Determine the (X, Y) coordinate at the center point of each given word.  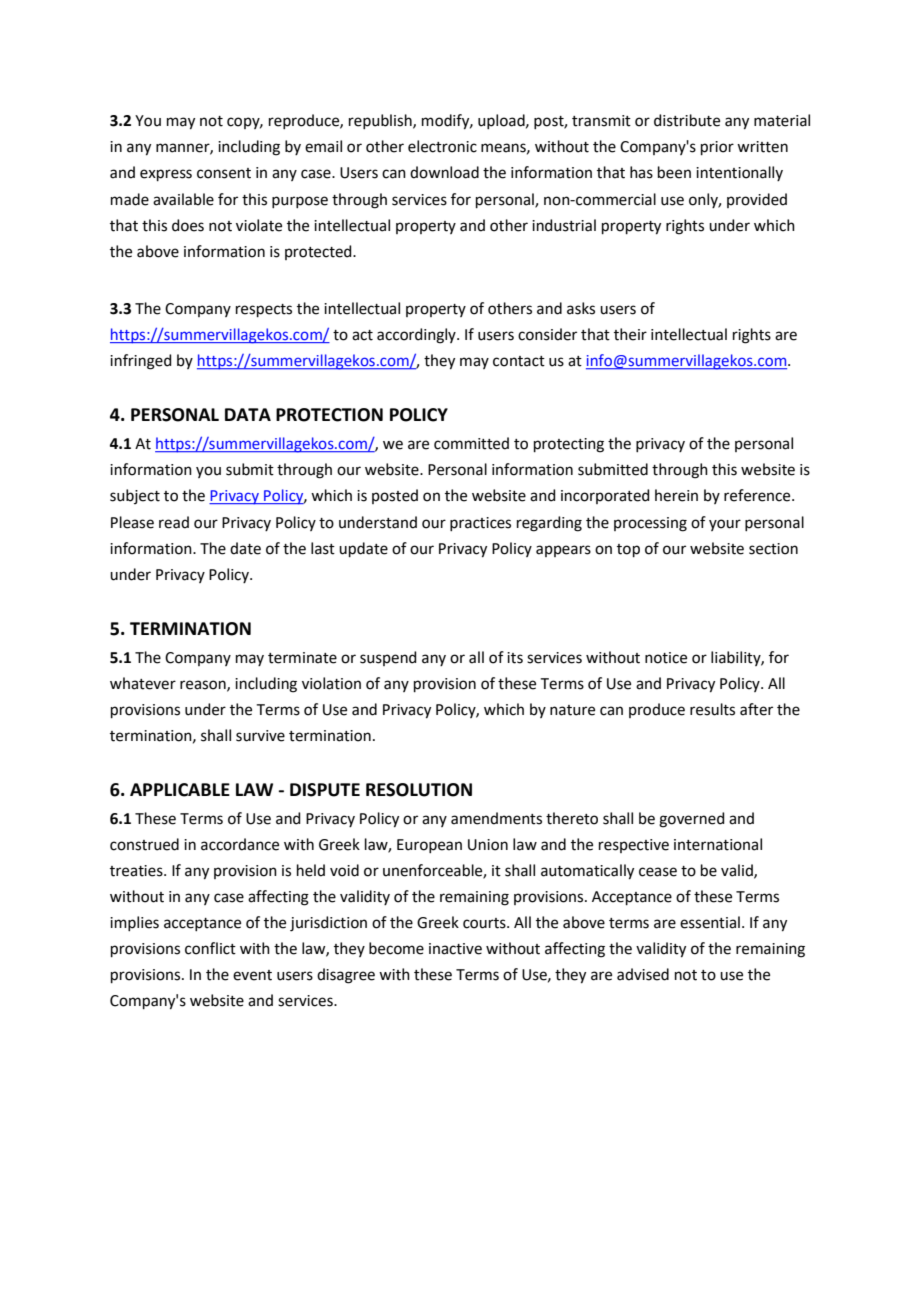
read (174, 522)
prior (717, 148)
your (725, 525)
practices (480, 524)
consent (224, 173)
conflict (210, 948)
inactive (455, 949)
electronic (442, 146)
